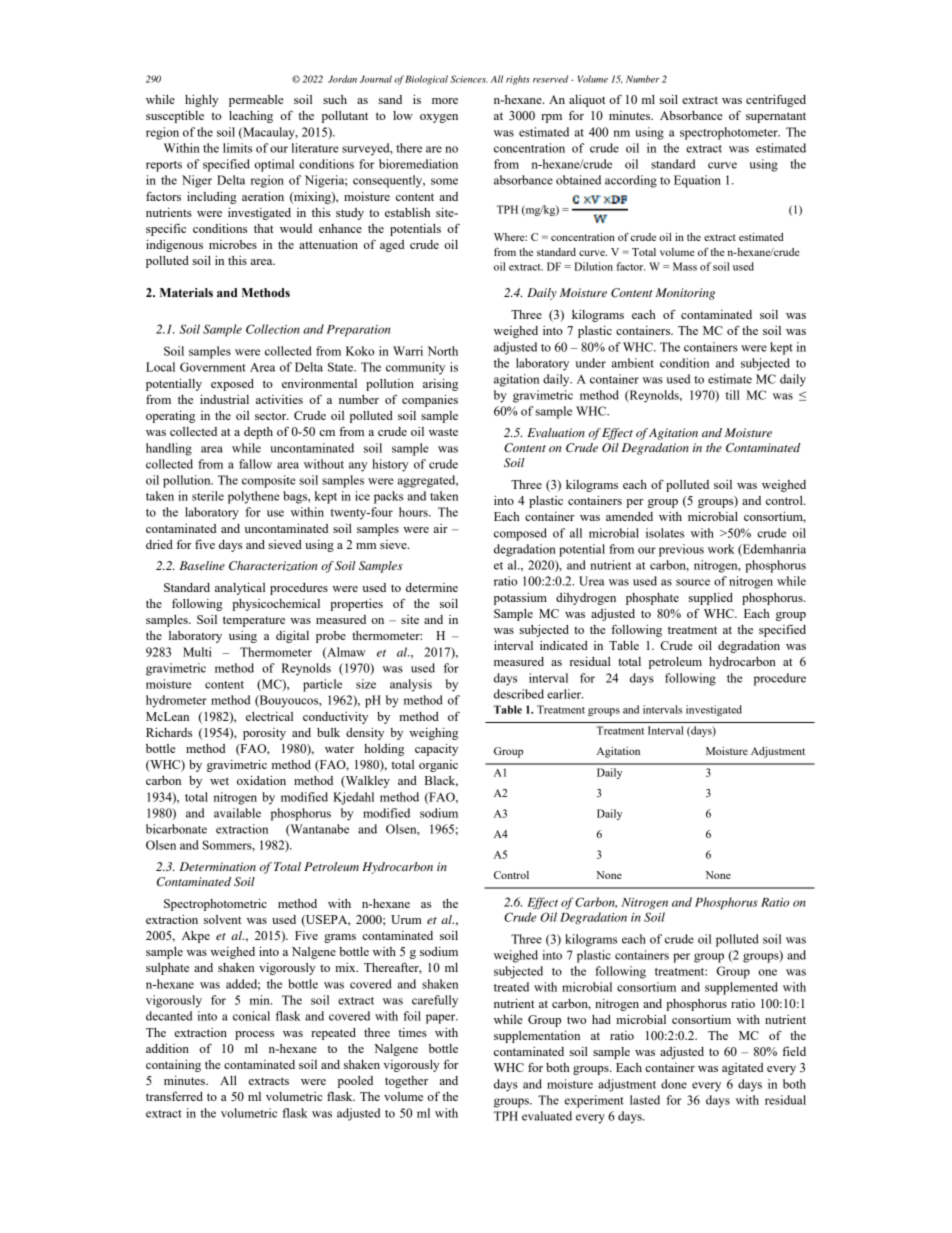 Image resolution: width=952 pixels, height=1233 pixels. I want to click on together, so click(406, 1082).
